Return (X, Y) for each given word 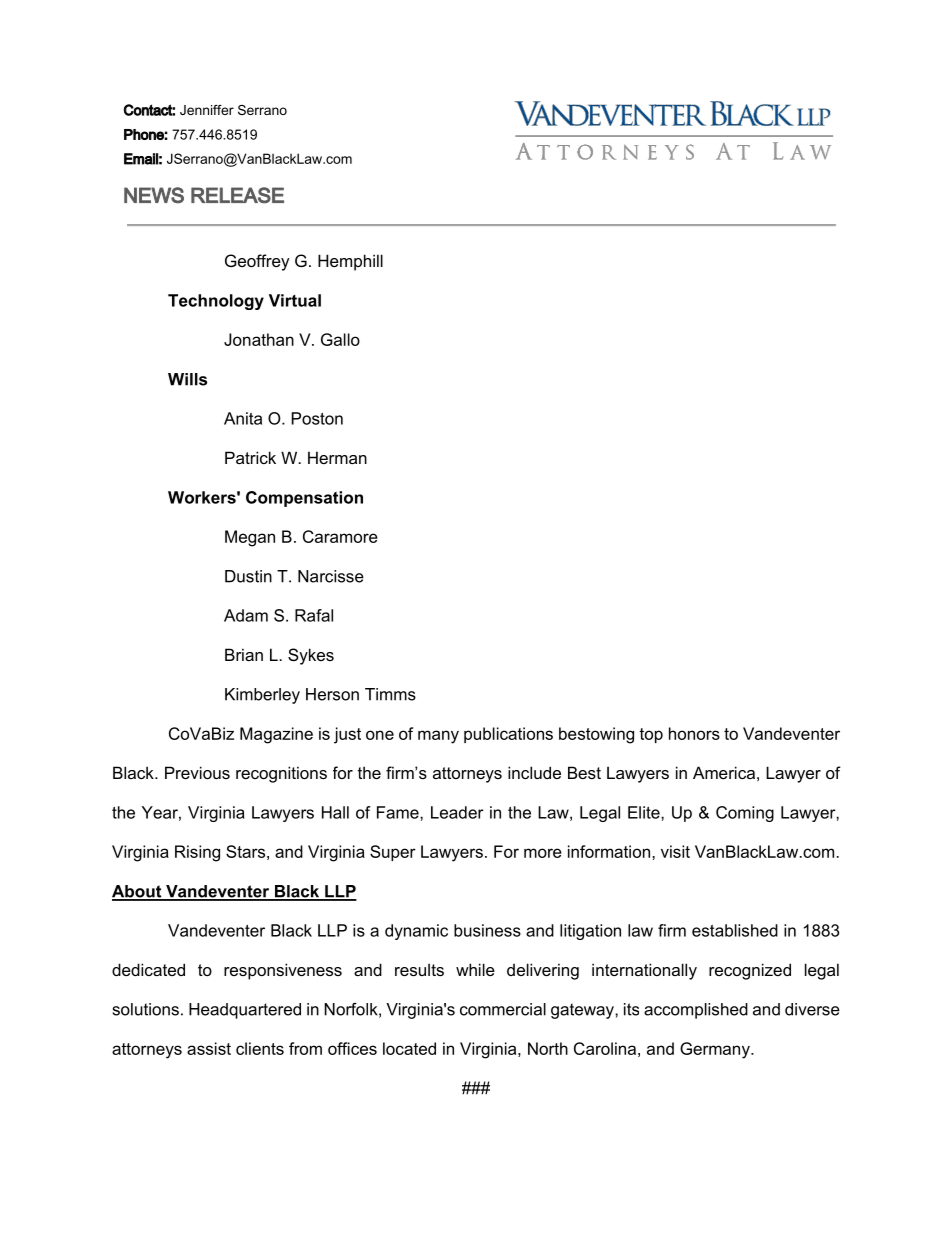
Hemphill (350, 262)
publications (508, 735)
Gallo (340, 339)
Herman (337, 457)
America (724, 772)
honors (694, 733)
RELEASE (237, 195)
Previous (197, 772)
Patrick (250, 457)
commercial (503, 1009)
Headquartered (245, 1011)
